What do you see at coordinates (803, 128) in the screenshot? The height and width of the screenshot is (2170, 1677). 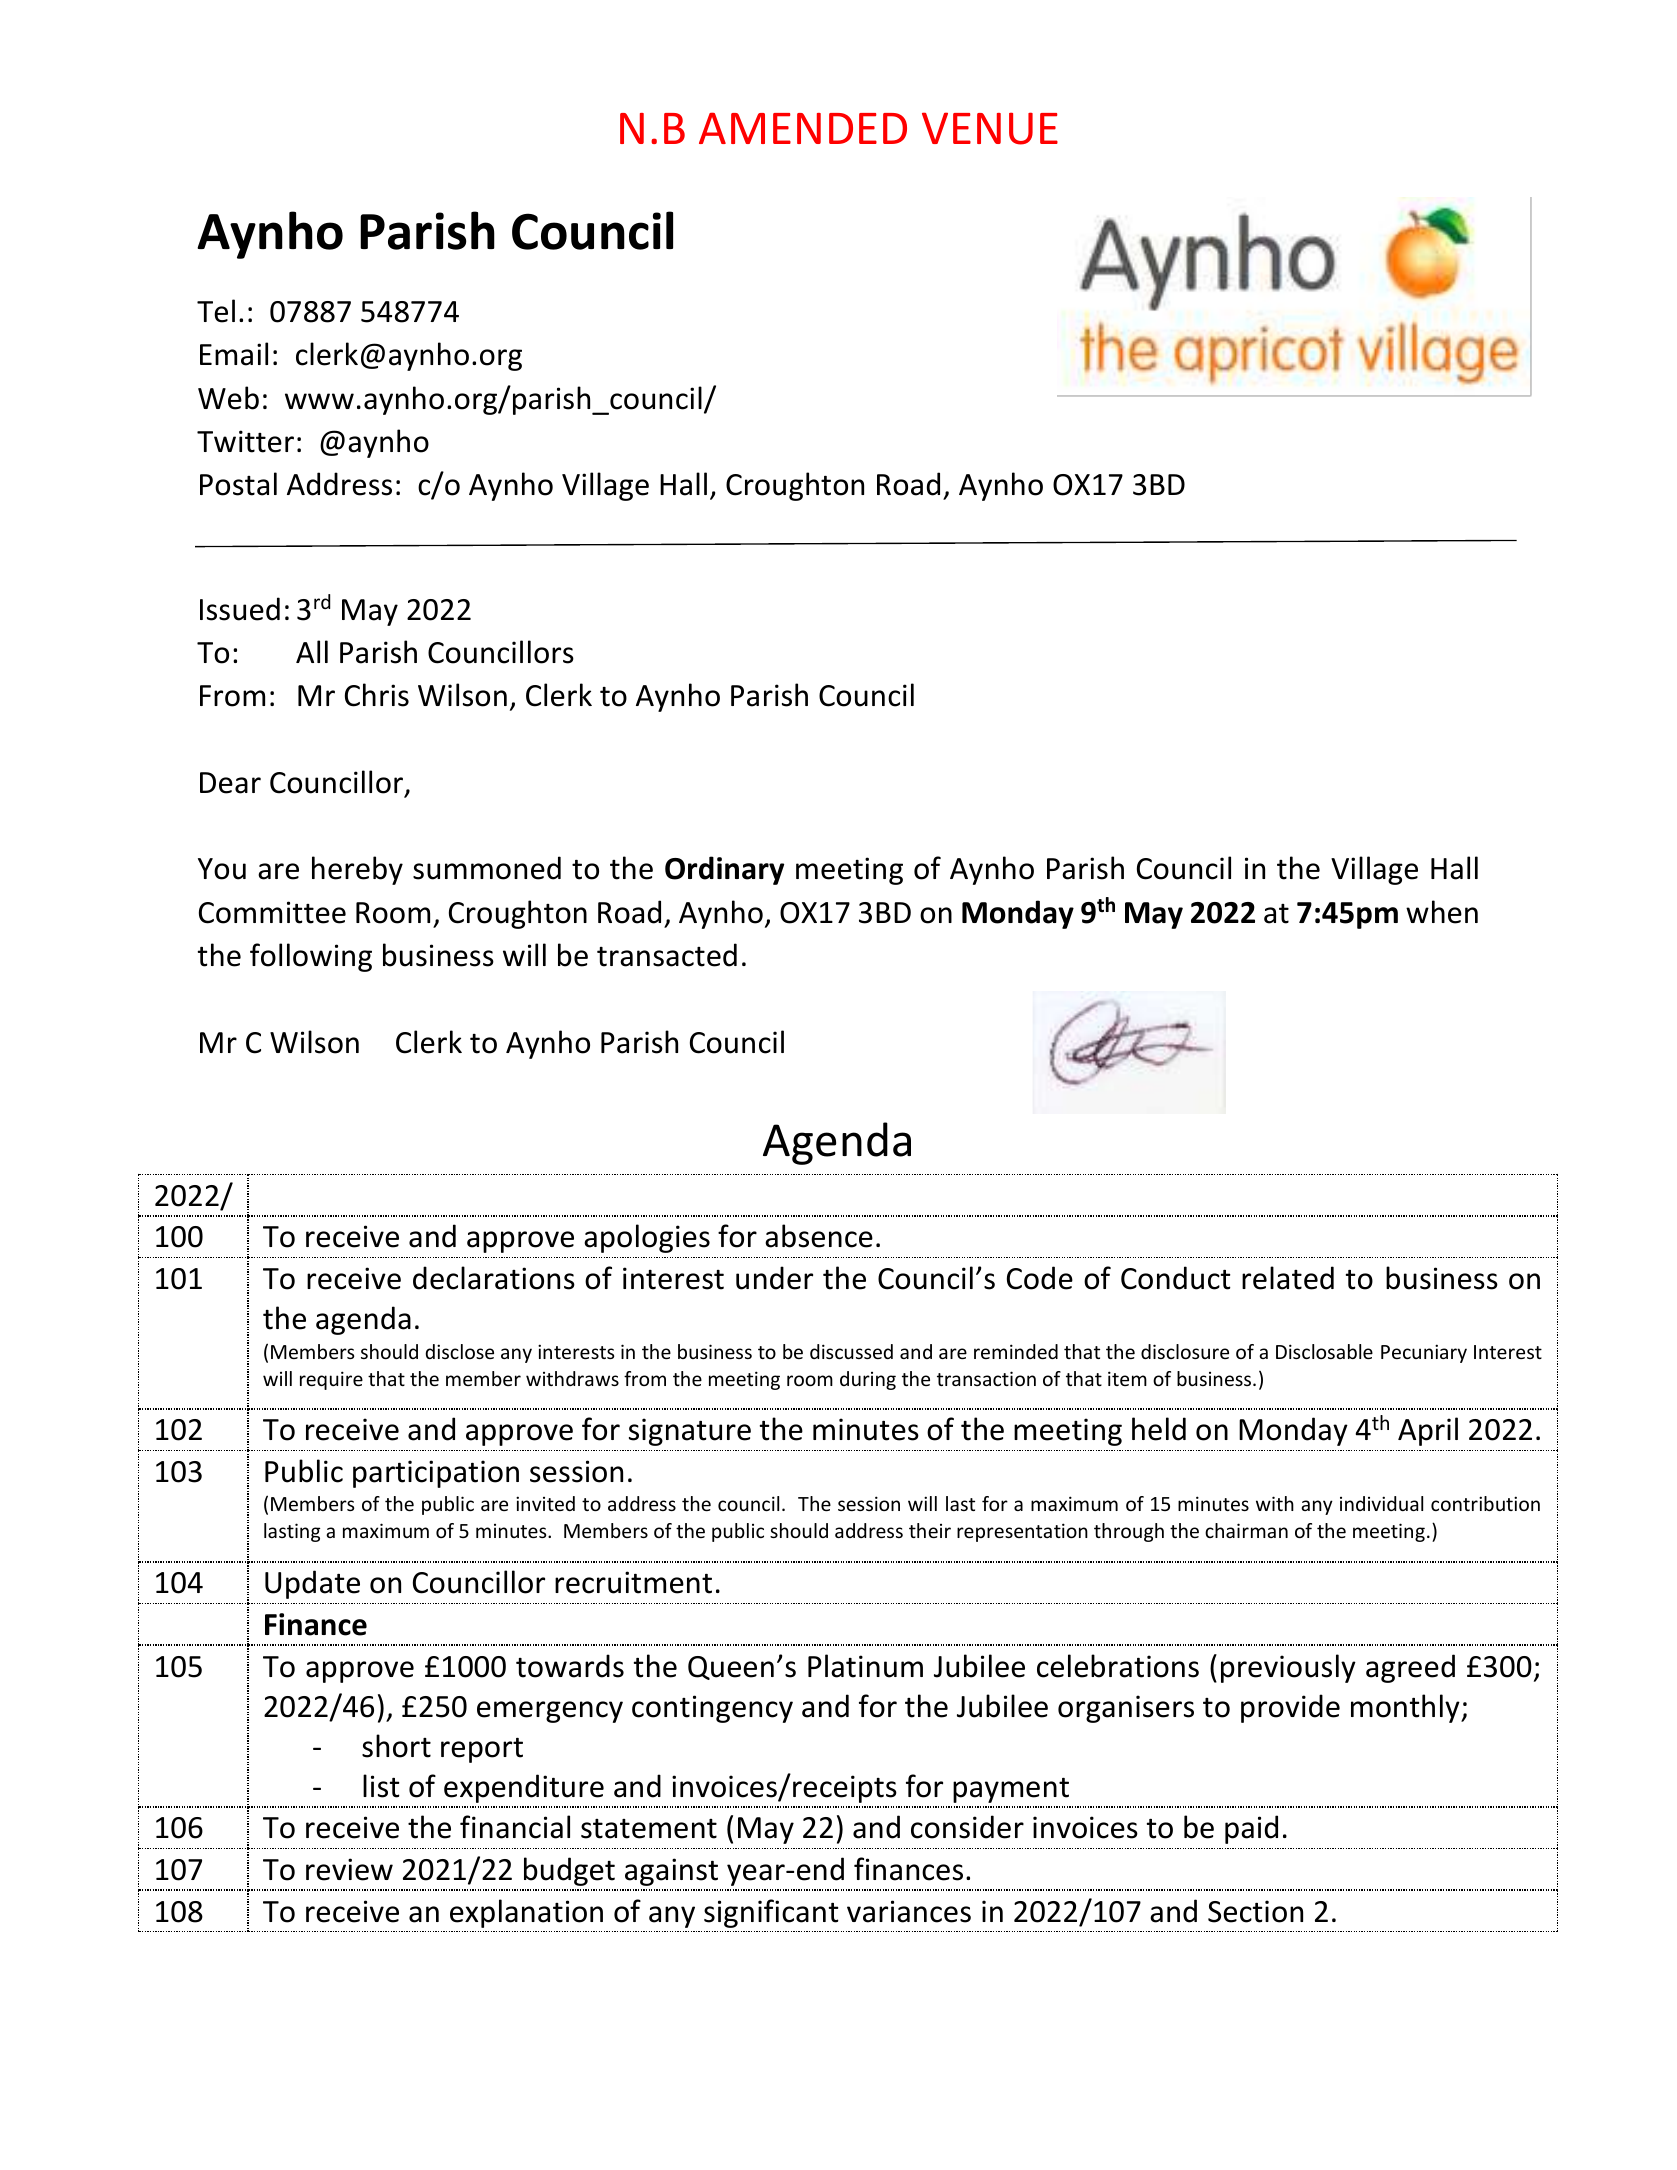 I see `AMENDED` at bounding box center [803, 128].
